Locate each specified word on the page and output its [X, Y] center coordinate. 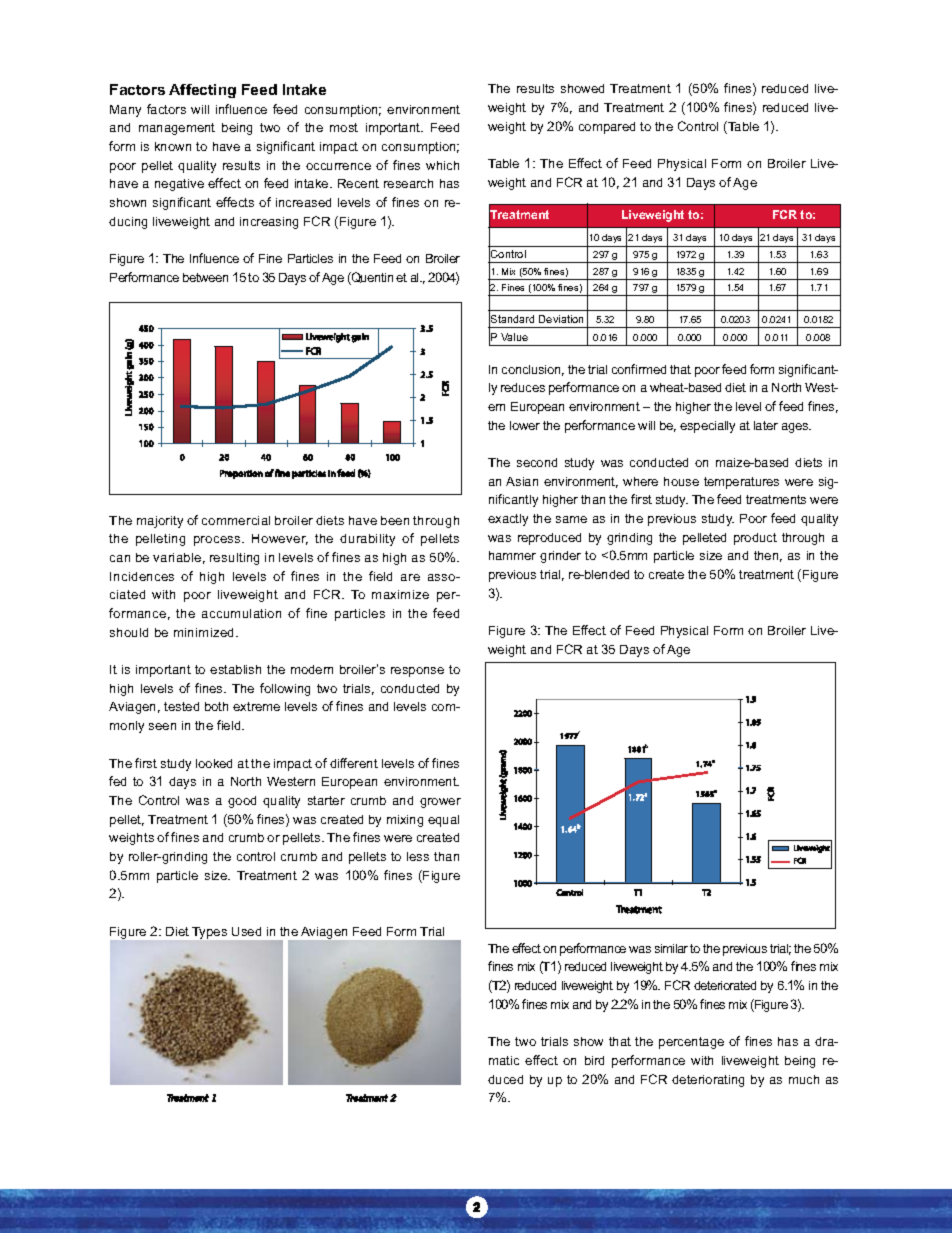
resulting [234, 559]
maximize [400, 594]
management [177, 129]
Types [209, 933]
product [755, 539]
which [442, 165]
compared [607, 128]
